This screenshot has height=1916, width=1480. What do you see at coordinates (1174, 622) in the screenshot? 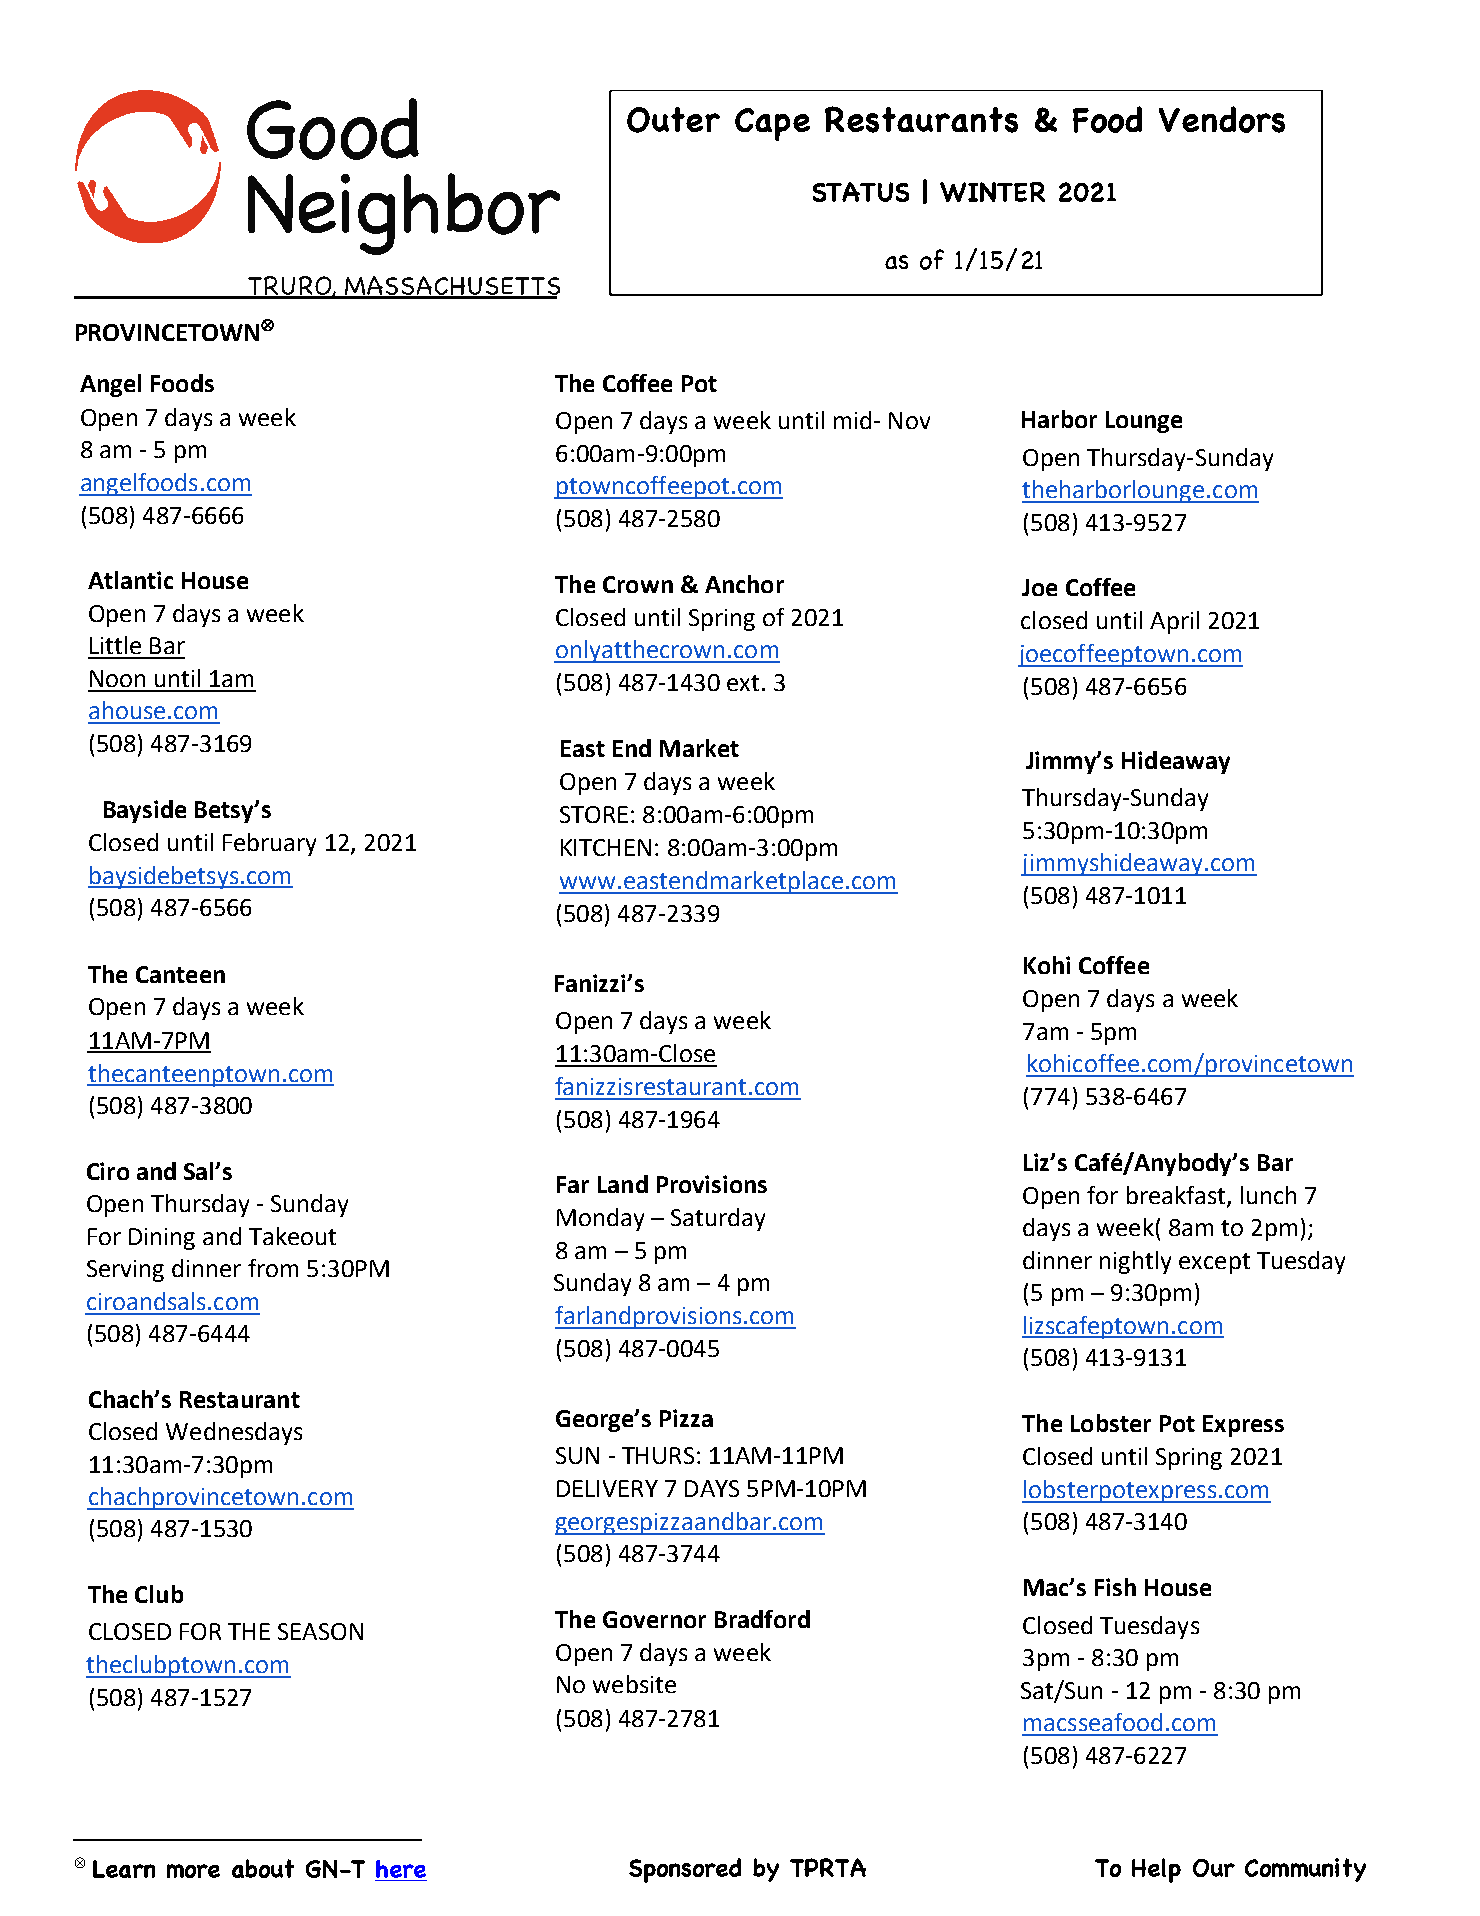
I see `April` at bounding box center [1174, 622].
